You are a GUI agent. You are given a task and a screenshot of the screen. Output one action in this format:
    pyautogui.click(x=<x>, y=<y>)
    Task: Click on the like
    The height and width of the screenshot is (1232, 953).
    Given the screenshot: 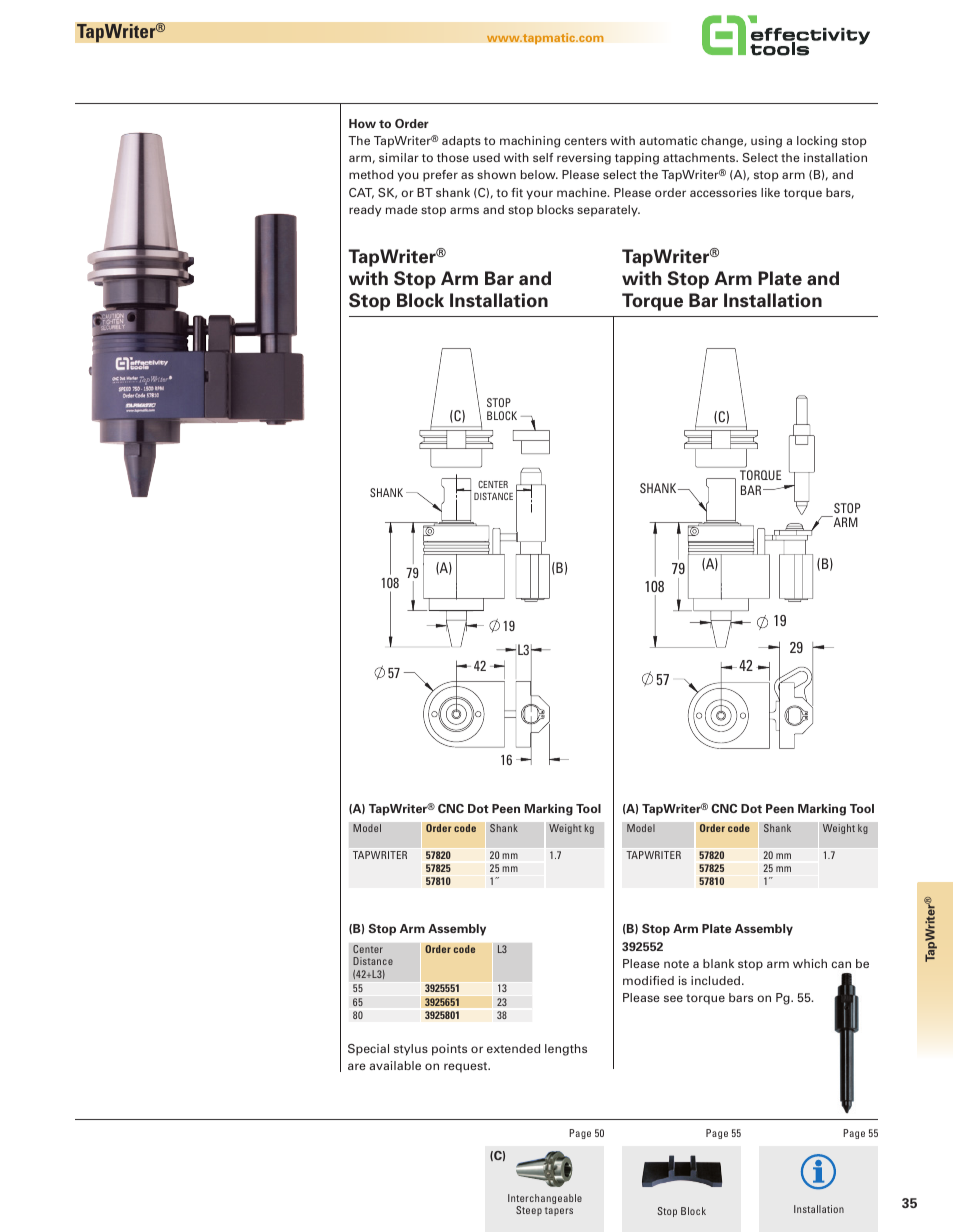 What is the action you would take?
    pyautogui.click(x=770, y=192)
